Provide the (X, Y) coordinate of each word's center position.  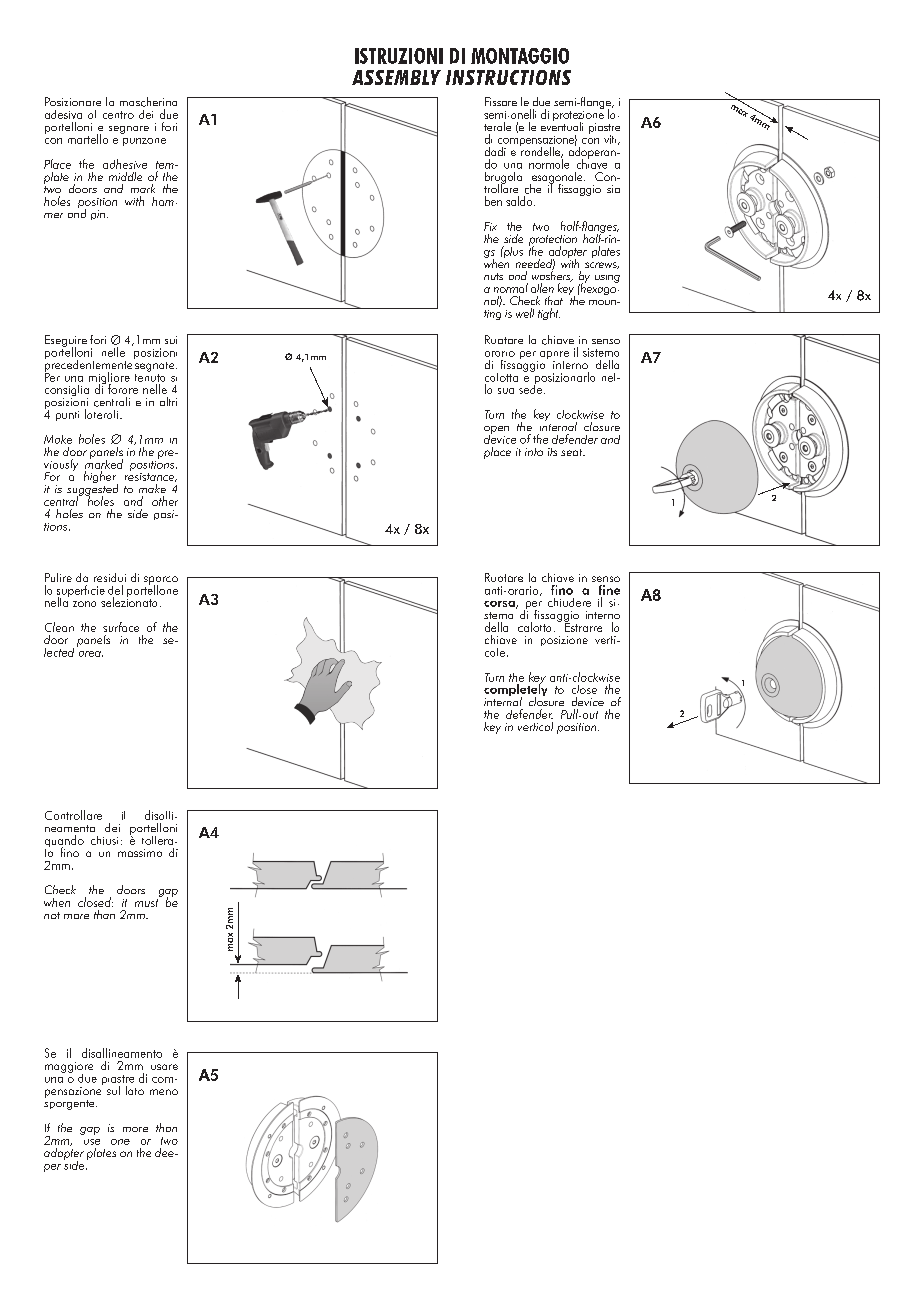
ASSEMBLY (396, 77)
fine (609, 590)
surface (121, 627)
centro (118, 115)
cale (495, 652)
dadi (495, 151)
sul (113, 1090)
